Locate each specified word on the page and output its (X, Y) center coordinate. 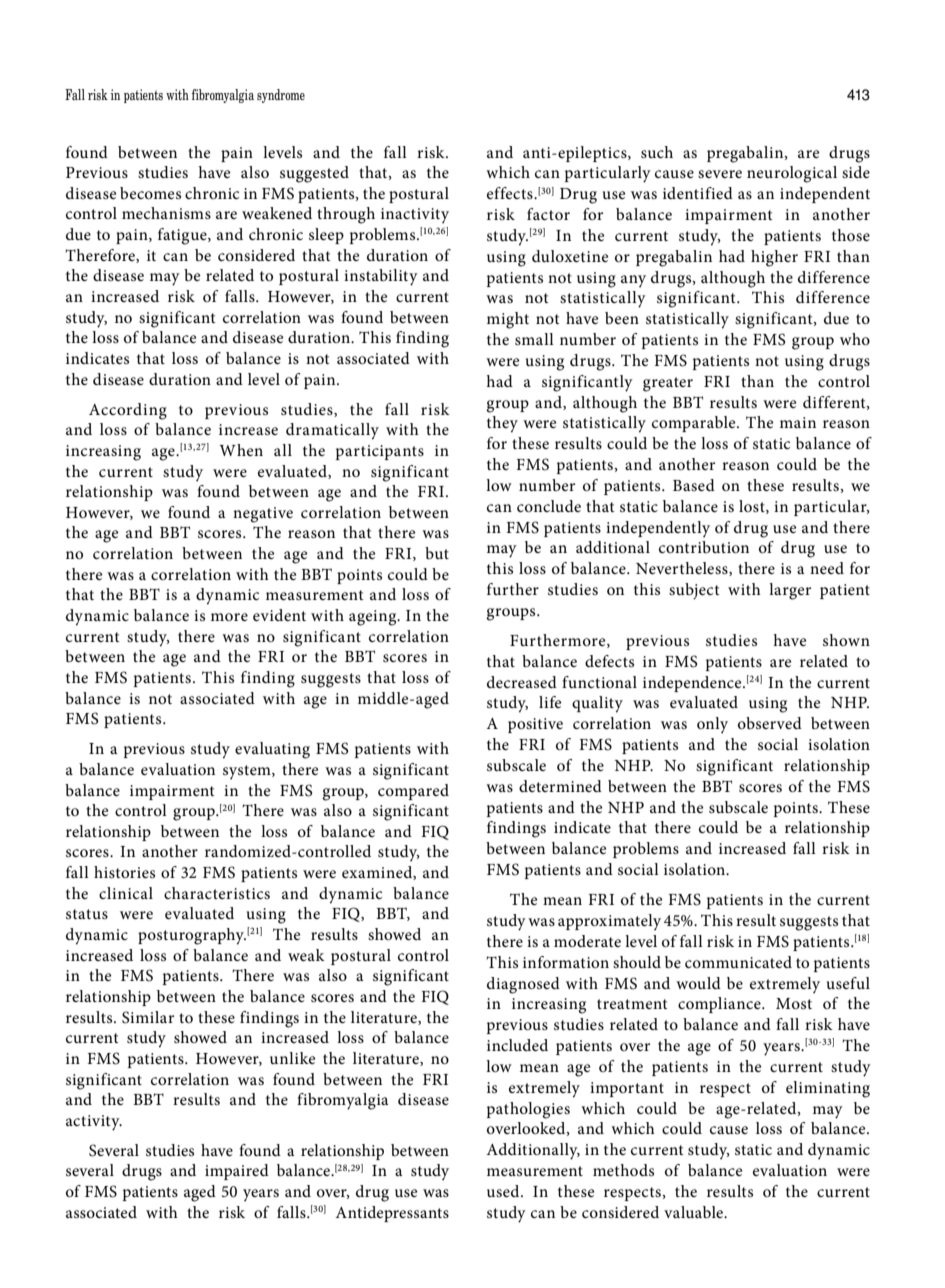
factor (548, 214)
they (502, 424)
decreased (522, 682)
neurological (792, 174)
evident (279, 615)
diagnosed (523, 985)
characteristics (217, 893)
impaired (237, 1172)
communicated (738, 962)
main (798, 422)
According (128, 411)
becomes (150, 193)
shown (846, 640)
